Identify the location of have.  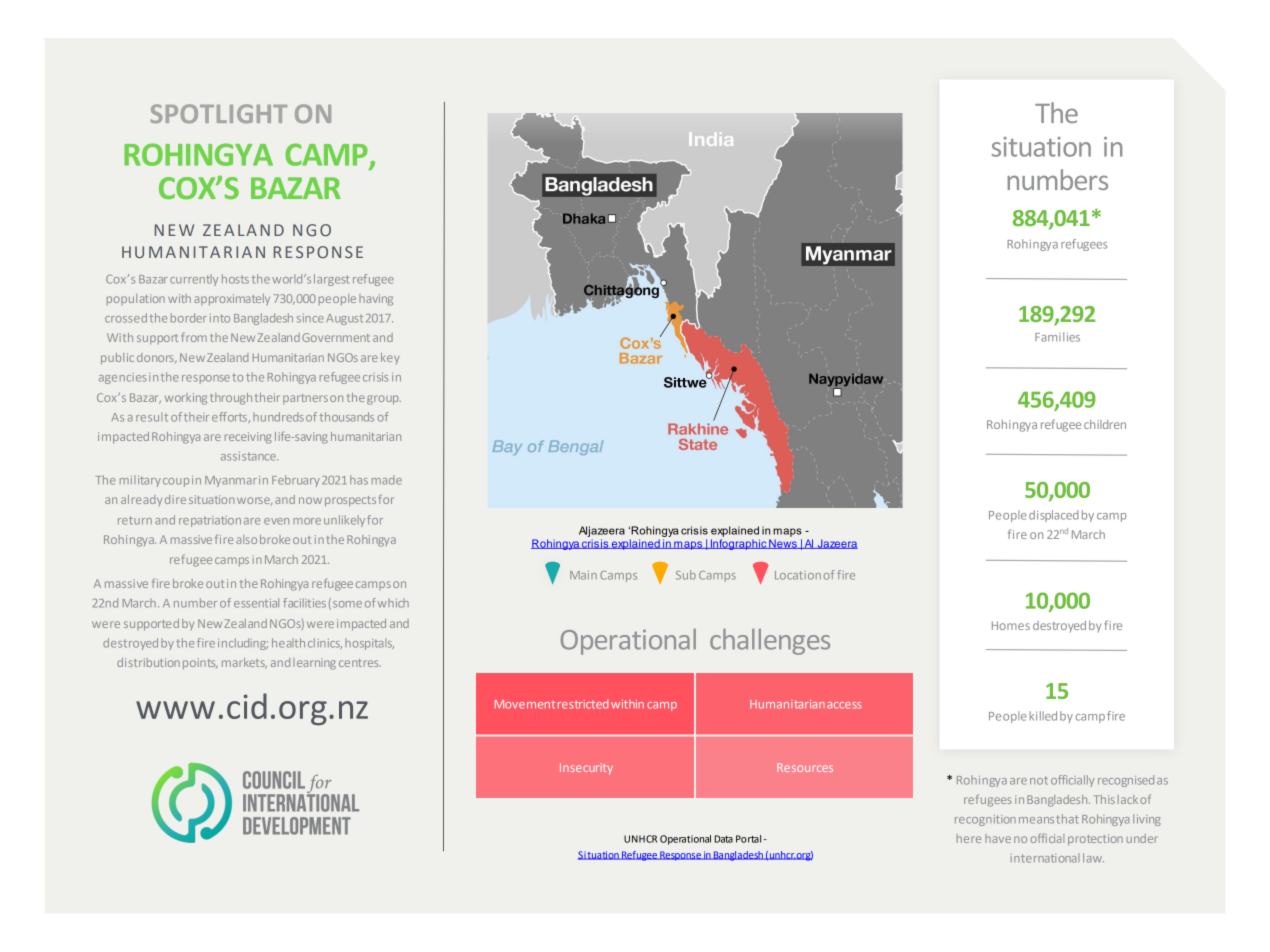
(998, 838).
